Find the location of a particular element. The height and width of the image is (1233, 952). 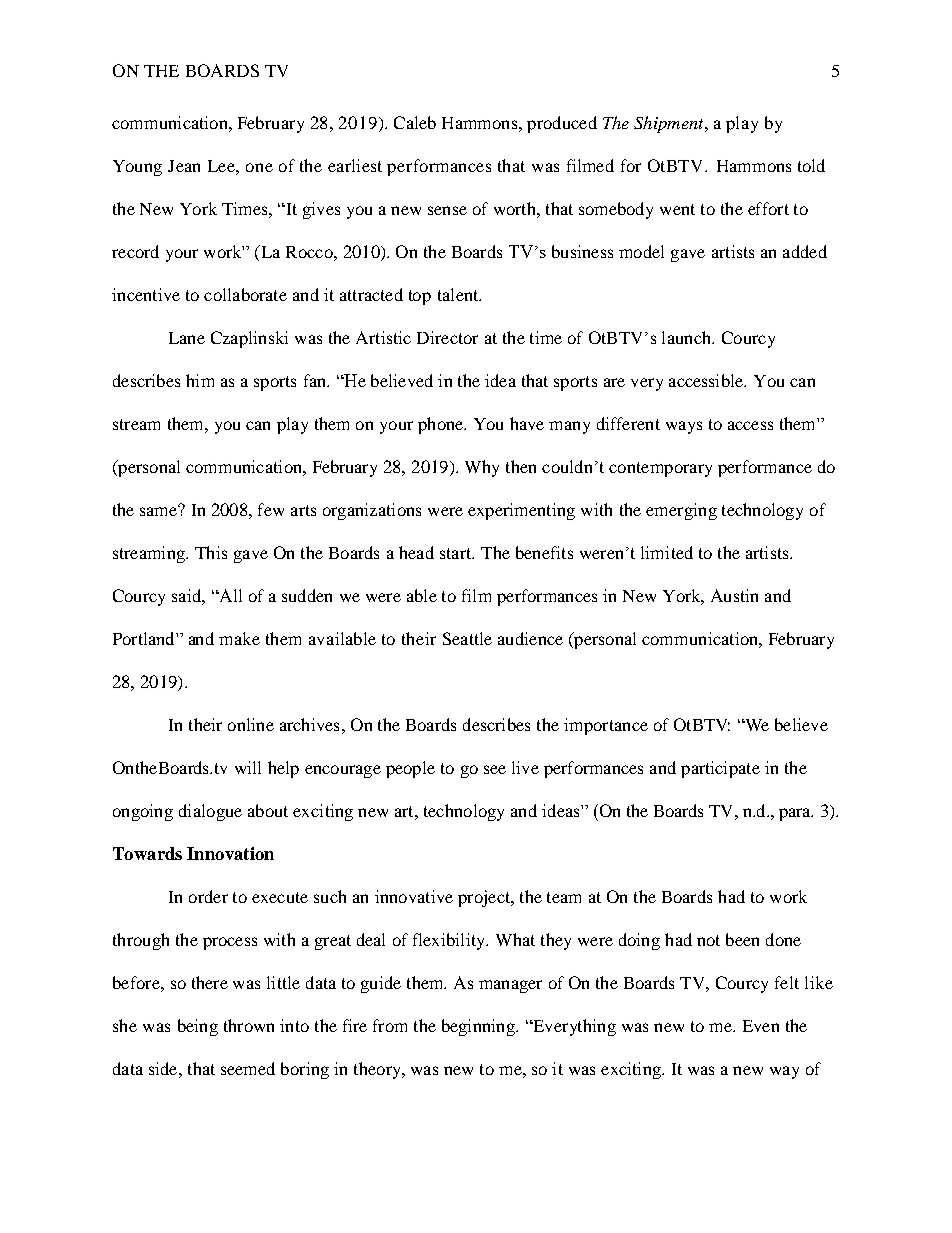

participate is located at coordinates (720, 769).
